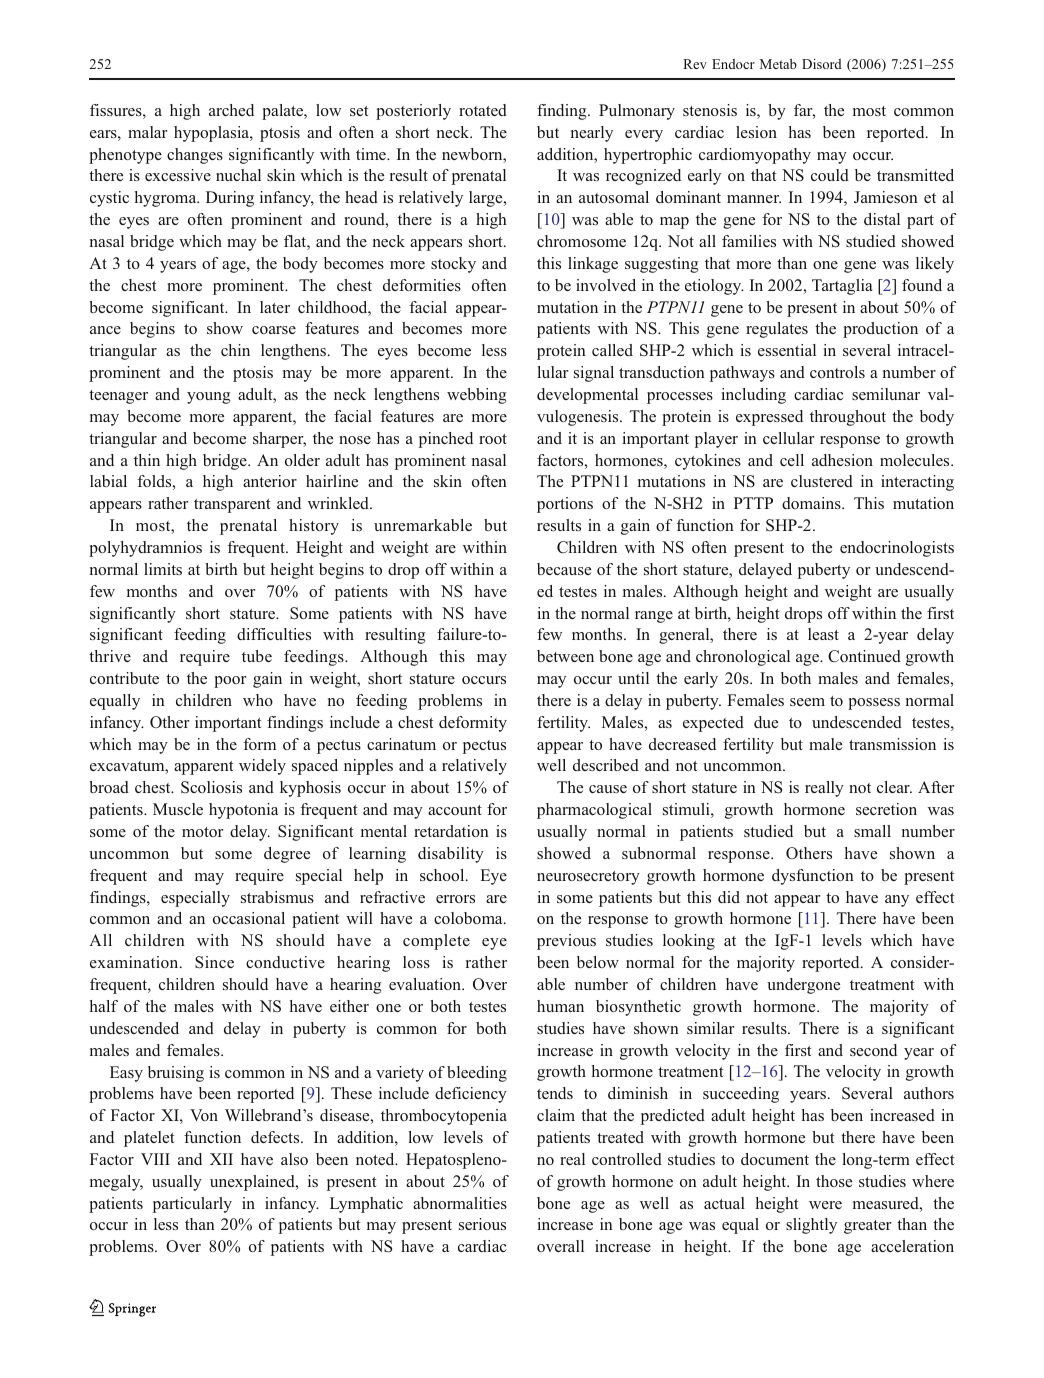  Describe the element at coordinates (565, 656) in the screenshot. I see `between` at that location.
